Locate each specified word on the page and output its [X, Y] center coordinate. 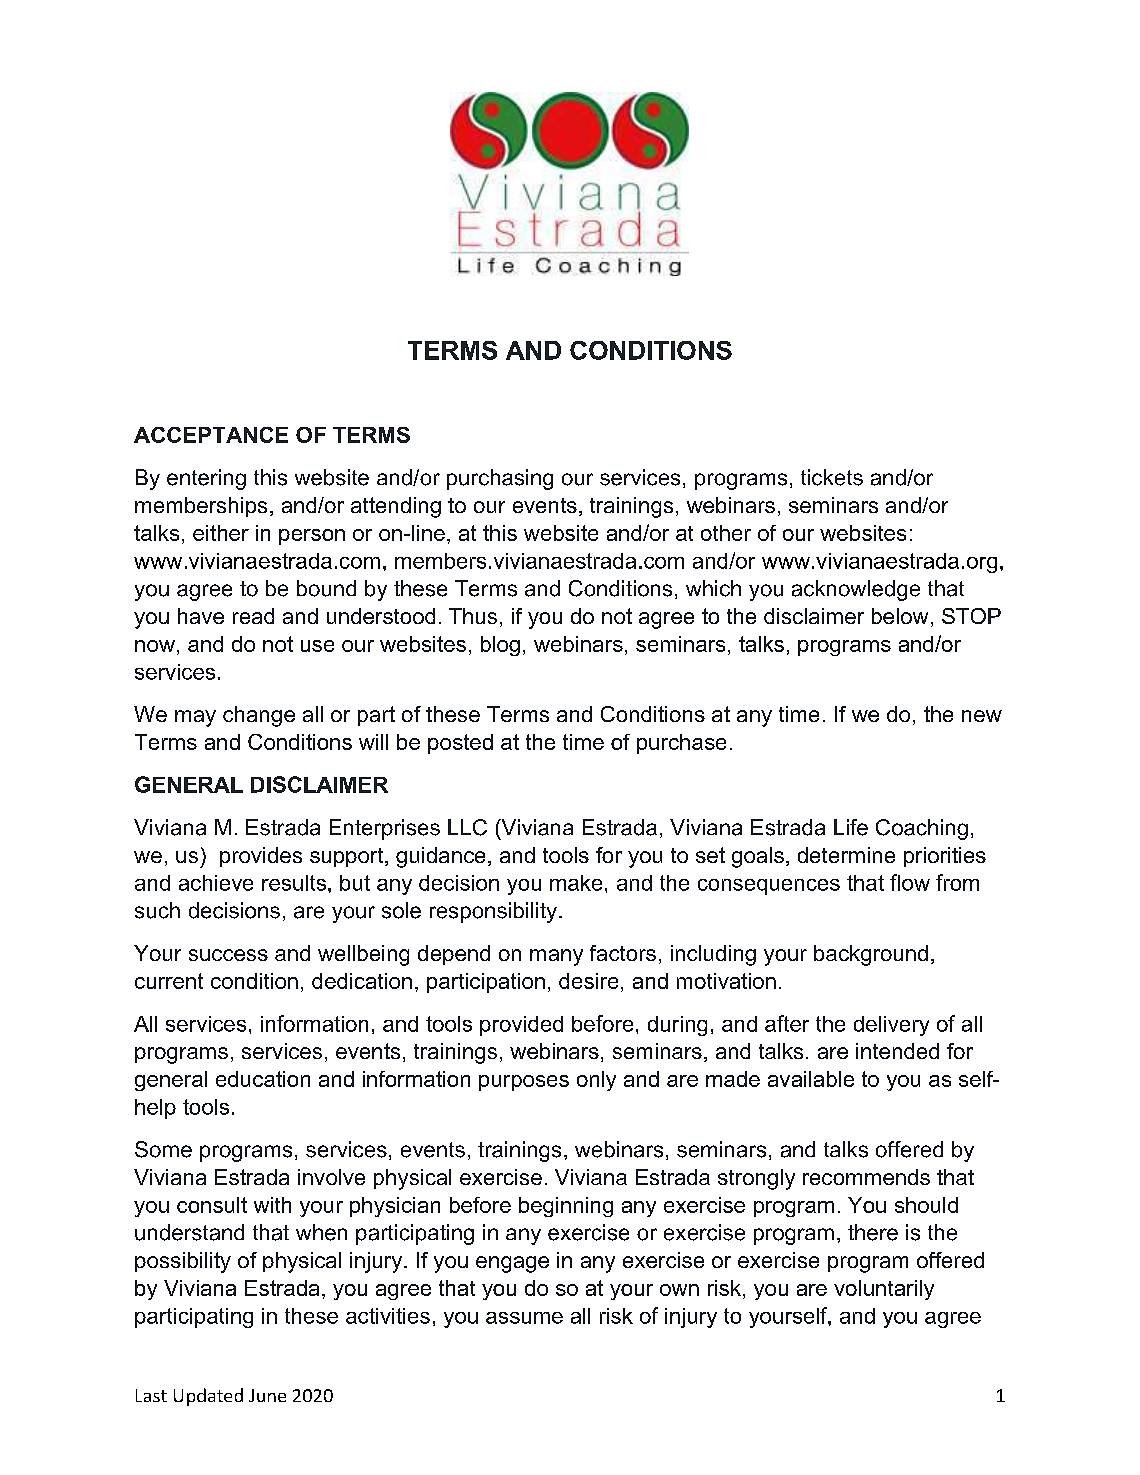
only [596, 1081]
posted [460, 744]
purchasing [500, 479]
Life [851, 827]
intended [897, 1051]
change [259, 716]
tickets [832, 477]
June [267, 1395]
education [263, 1079]
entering [206, 479]
